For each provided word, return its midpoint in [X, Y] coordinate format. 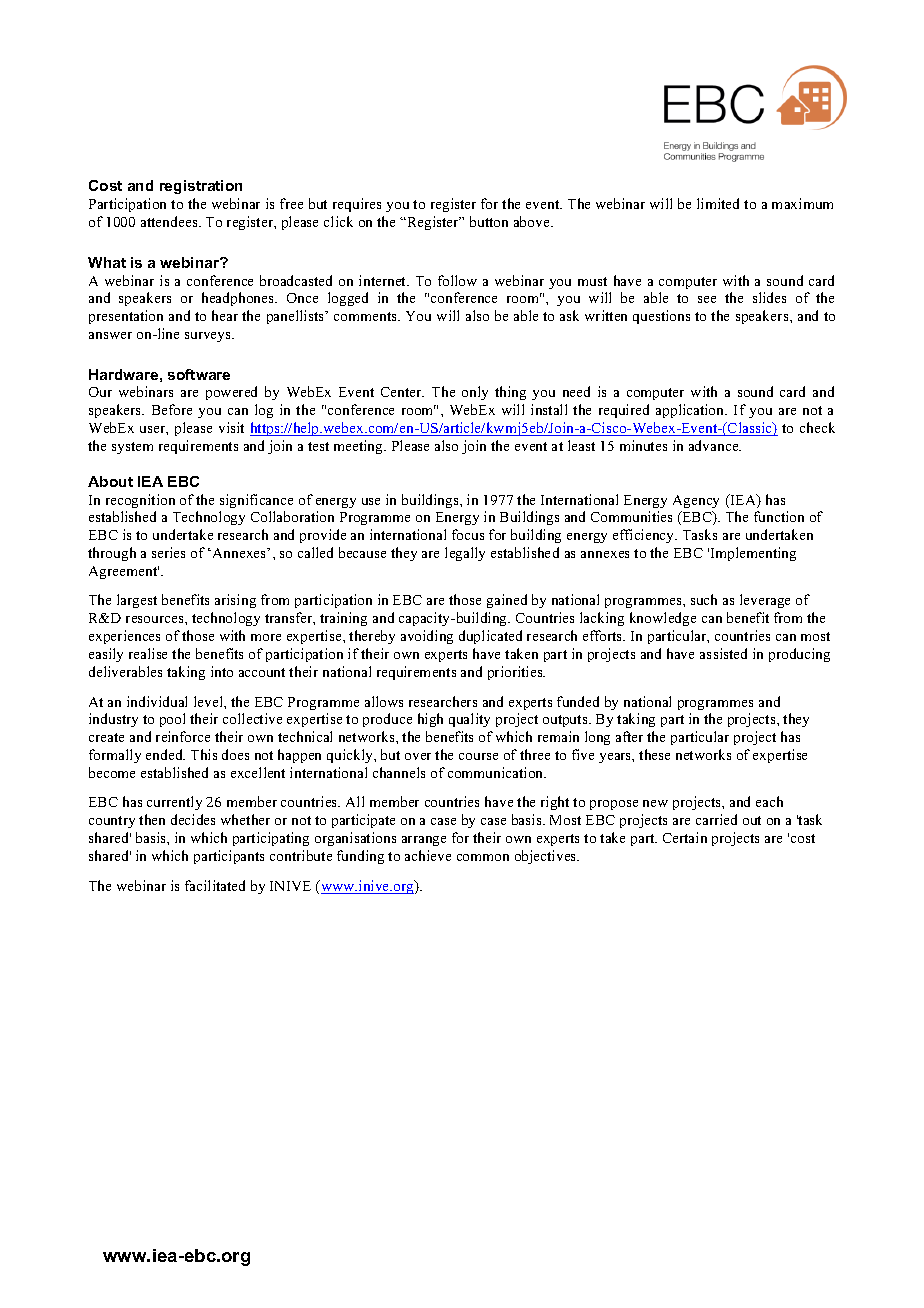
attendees [170, 221]
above [533, 221]
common [483, 857]
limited [718, 203]
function [779, 516]
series [168, 552]
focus [468, 534]
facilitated [215, 885]
